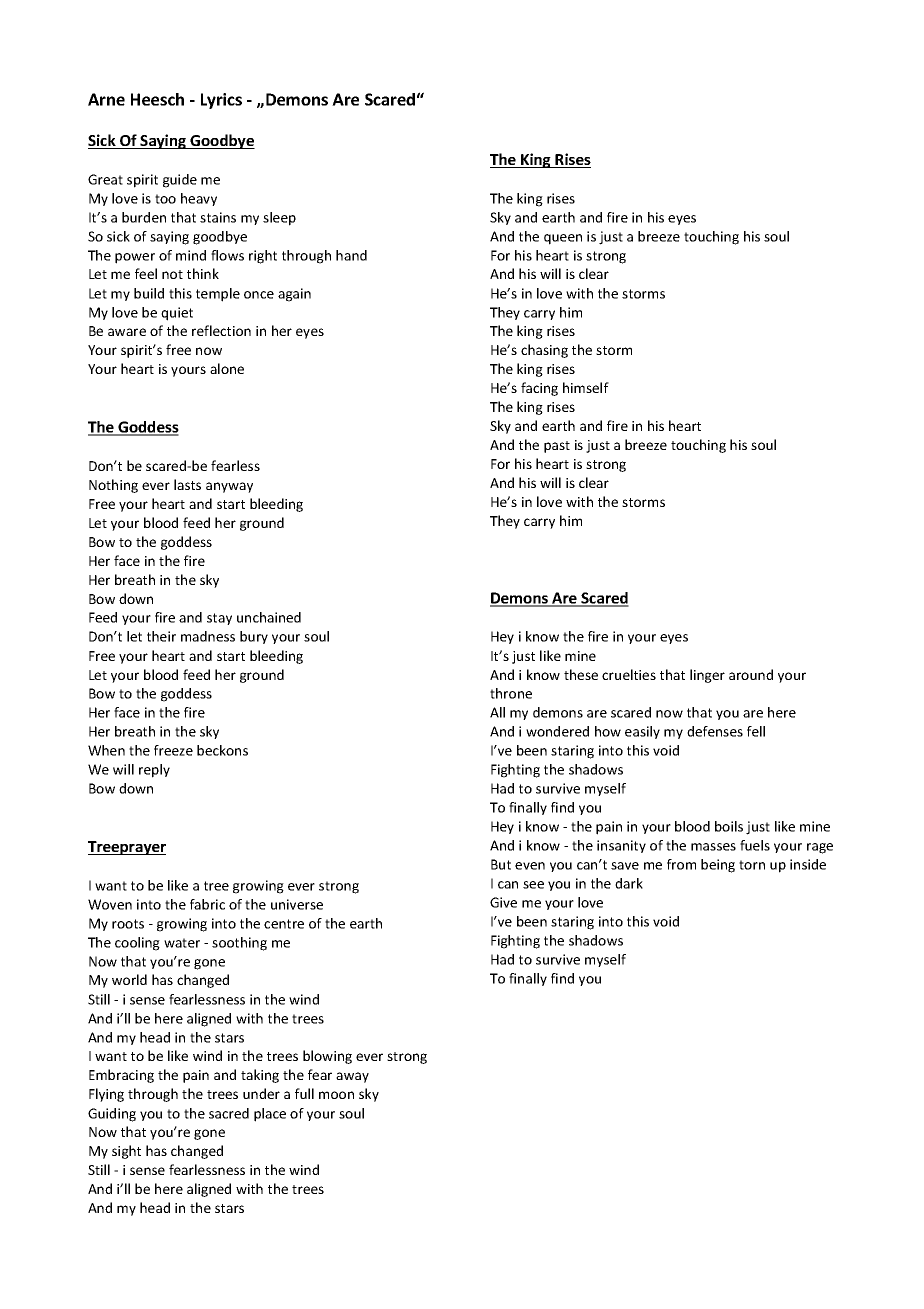  I want to click on water, so click(182, 943).
